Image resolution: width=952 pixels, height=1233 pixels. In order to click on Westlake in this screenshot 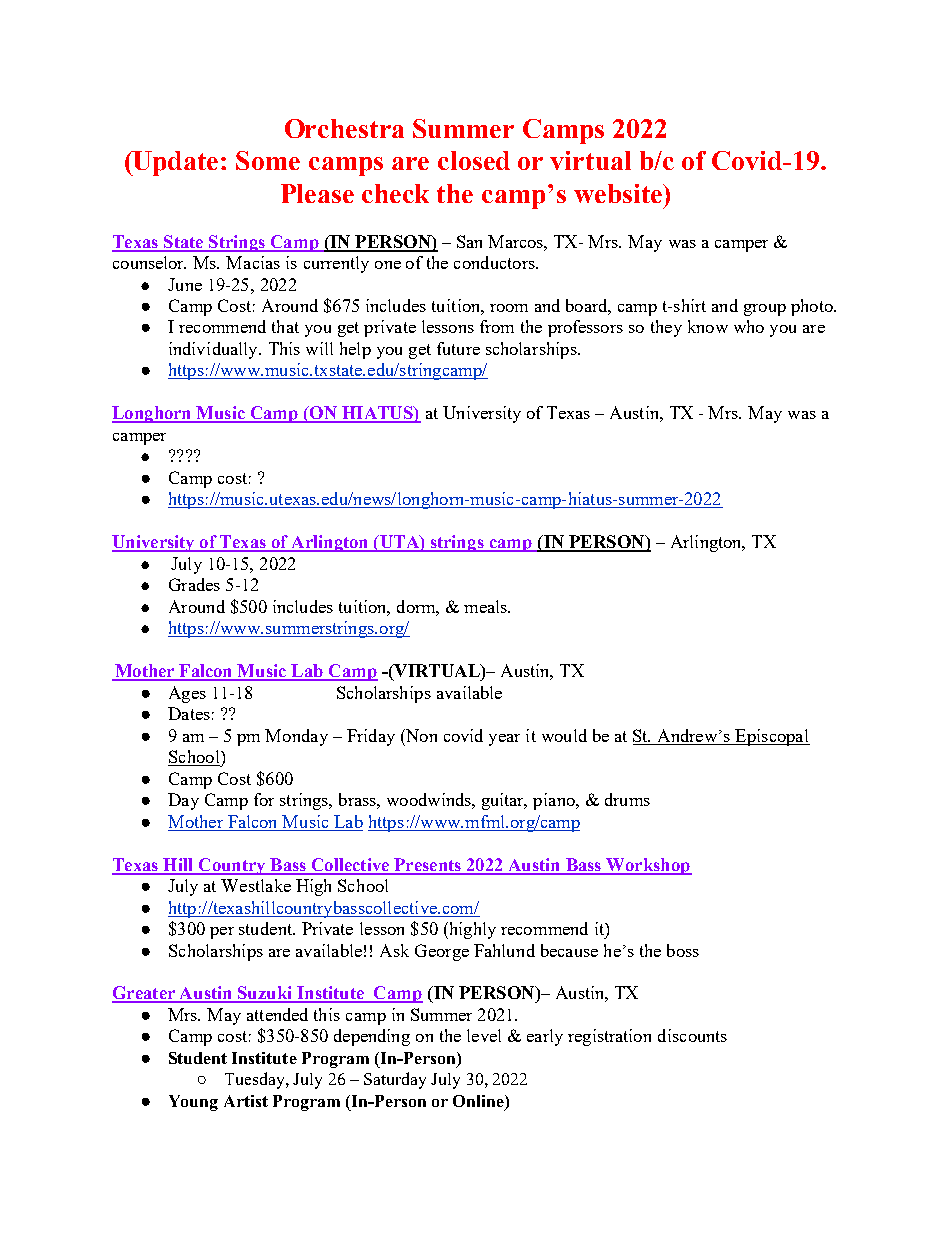, I will do `click(256, 885)`.
